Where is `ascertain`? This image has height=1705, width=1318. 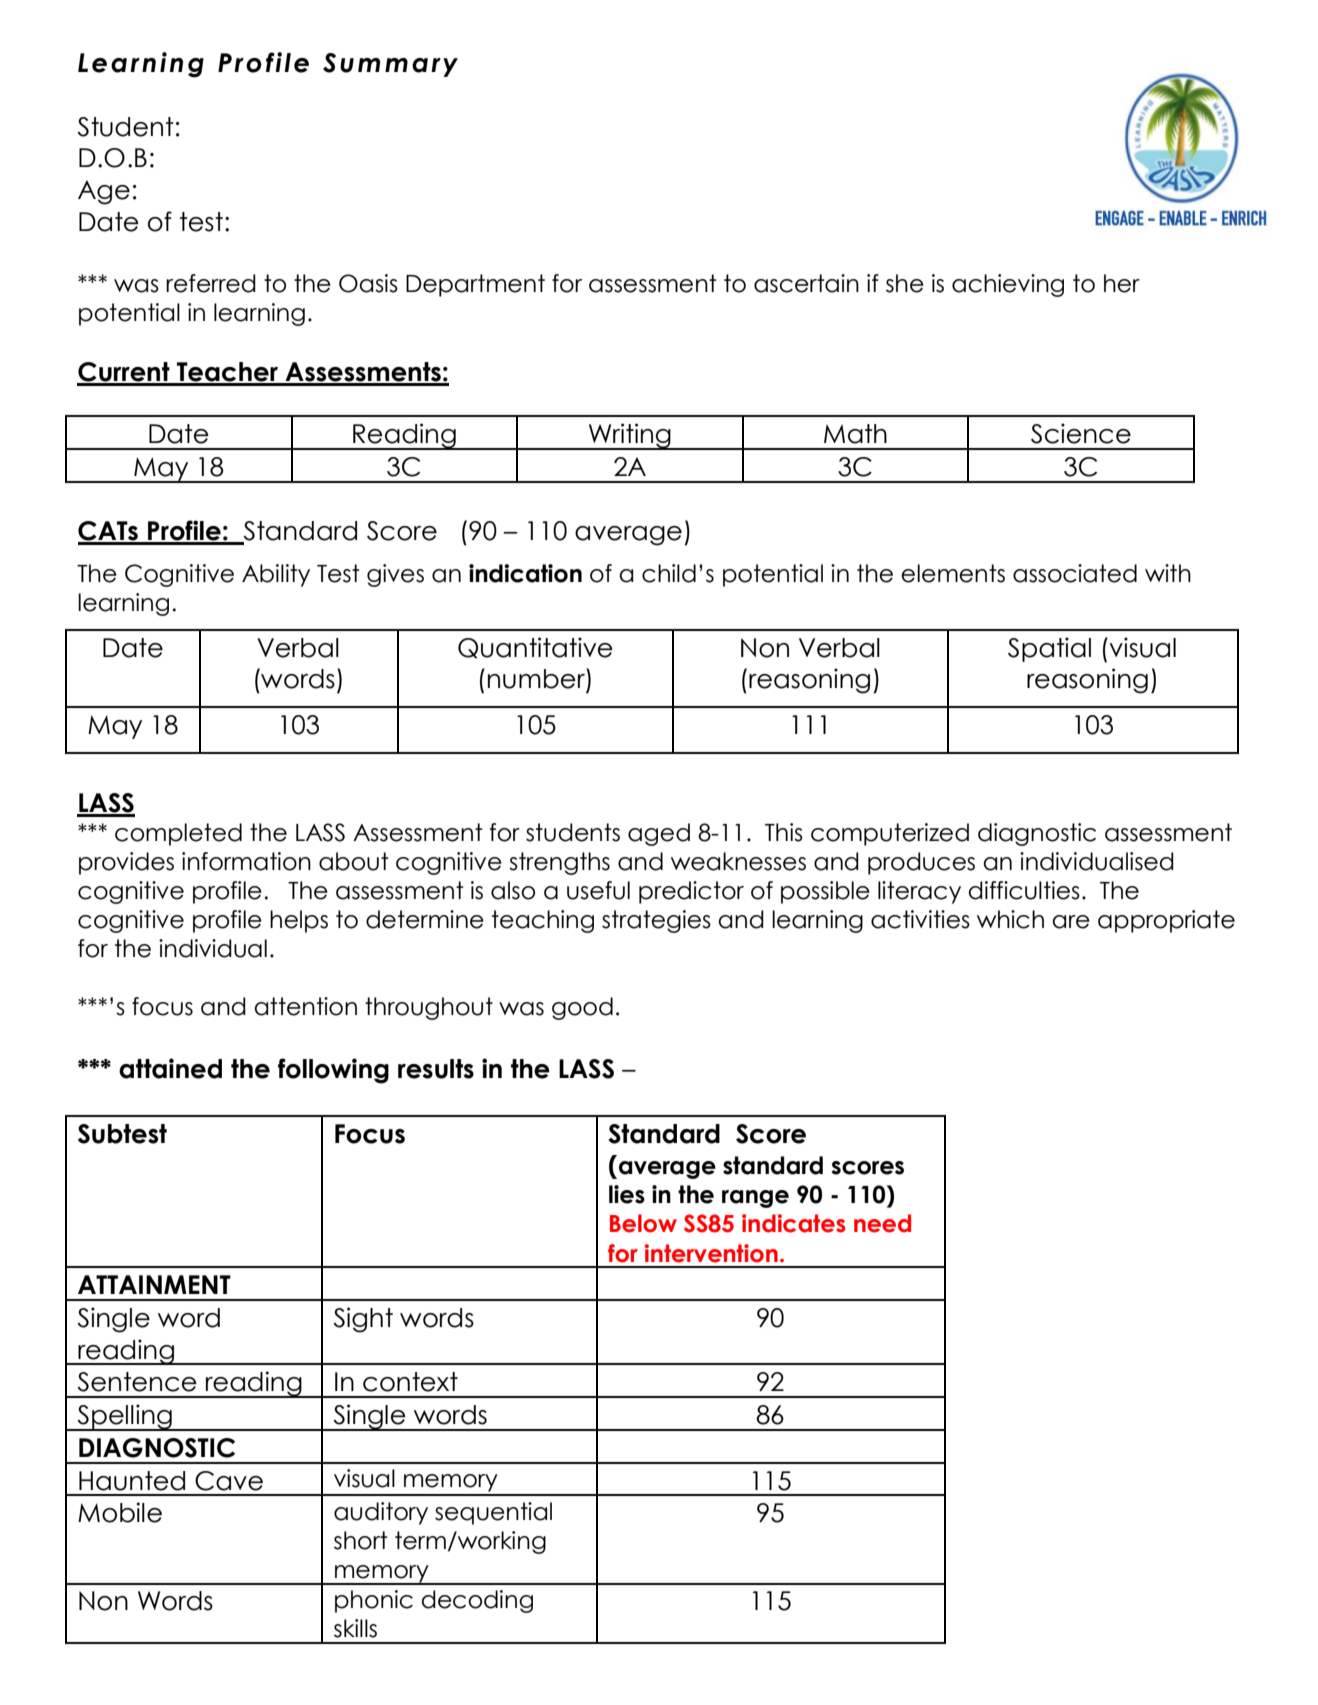
ascertain is located at coordinates (806, 283).
